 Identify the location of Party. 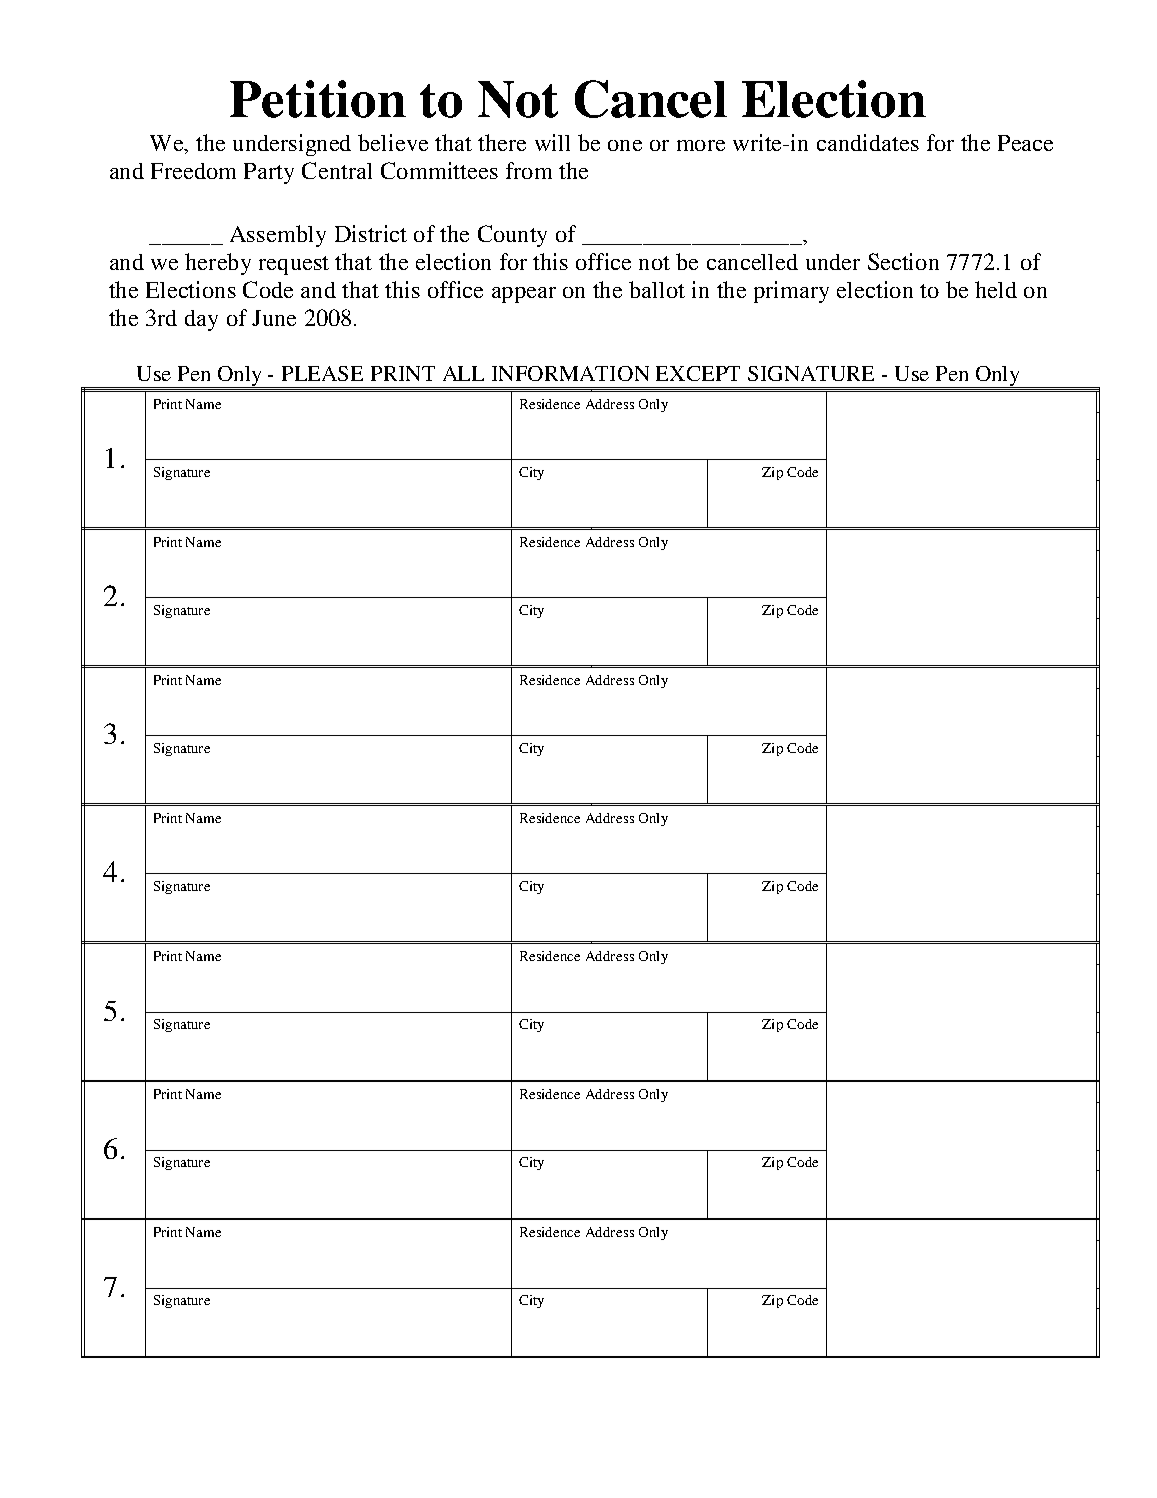
(269, 173).
